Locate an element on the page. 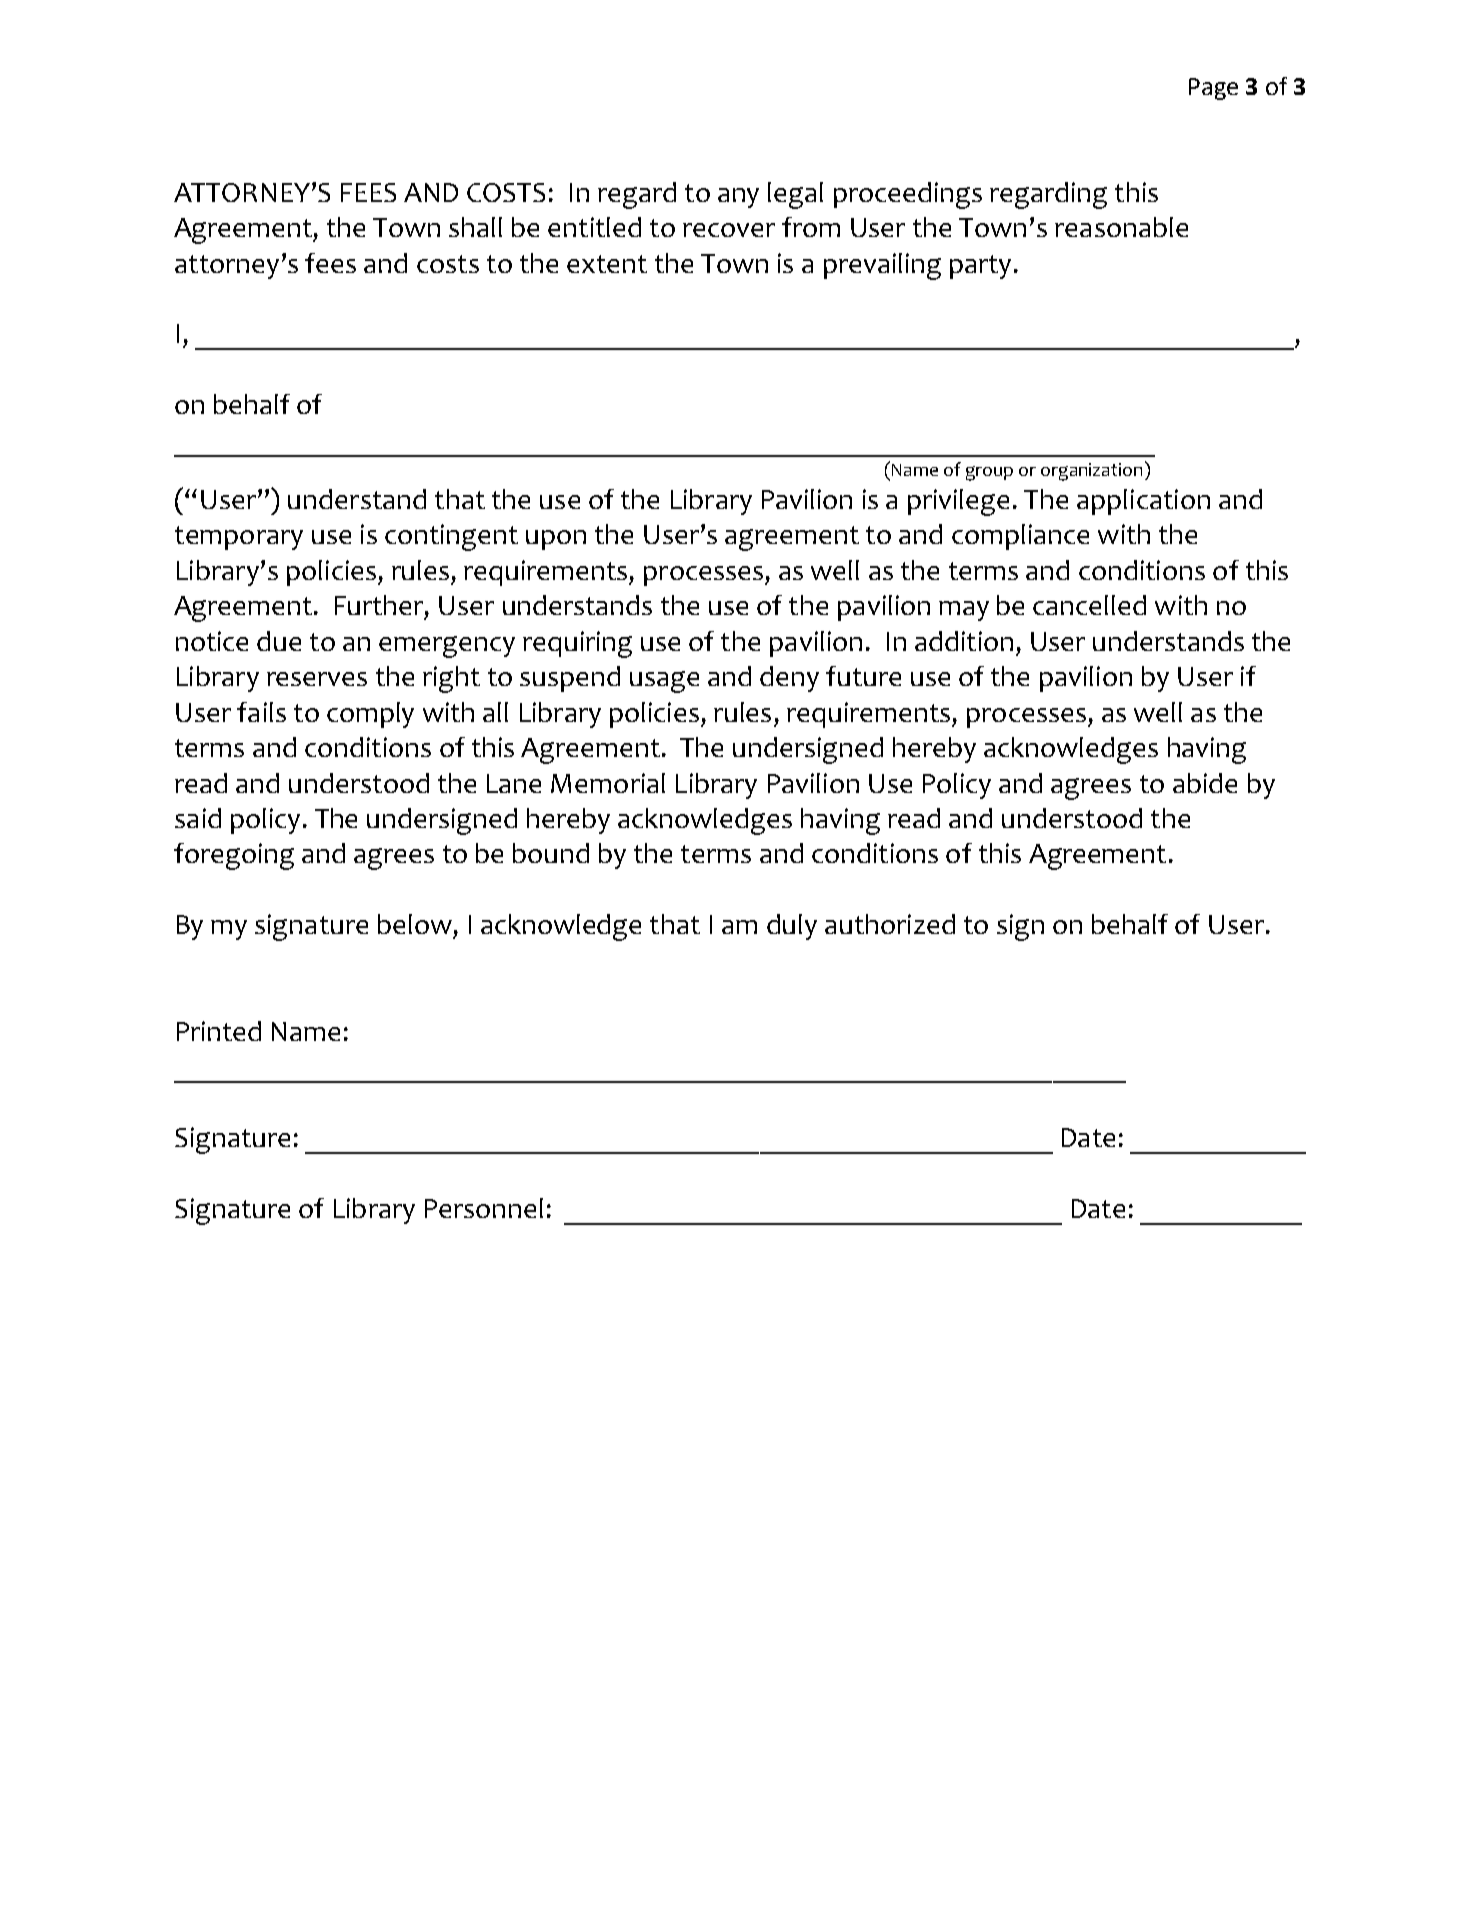 Image resolution: width=1480 pixels, height=1916 pixels. duly is located at coordinates (792, 927).
